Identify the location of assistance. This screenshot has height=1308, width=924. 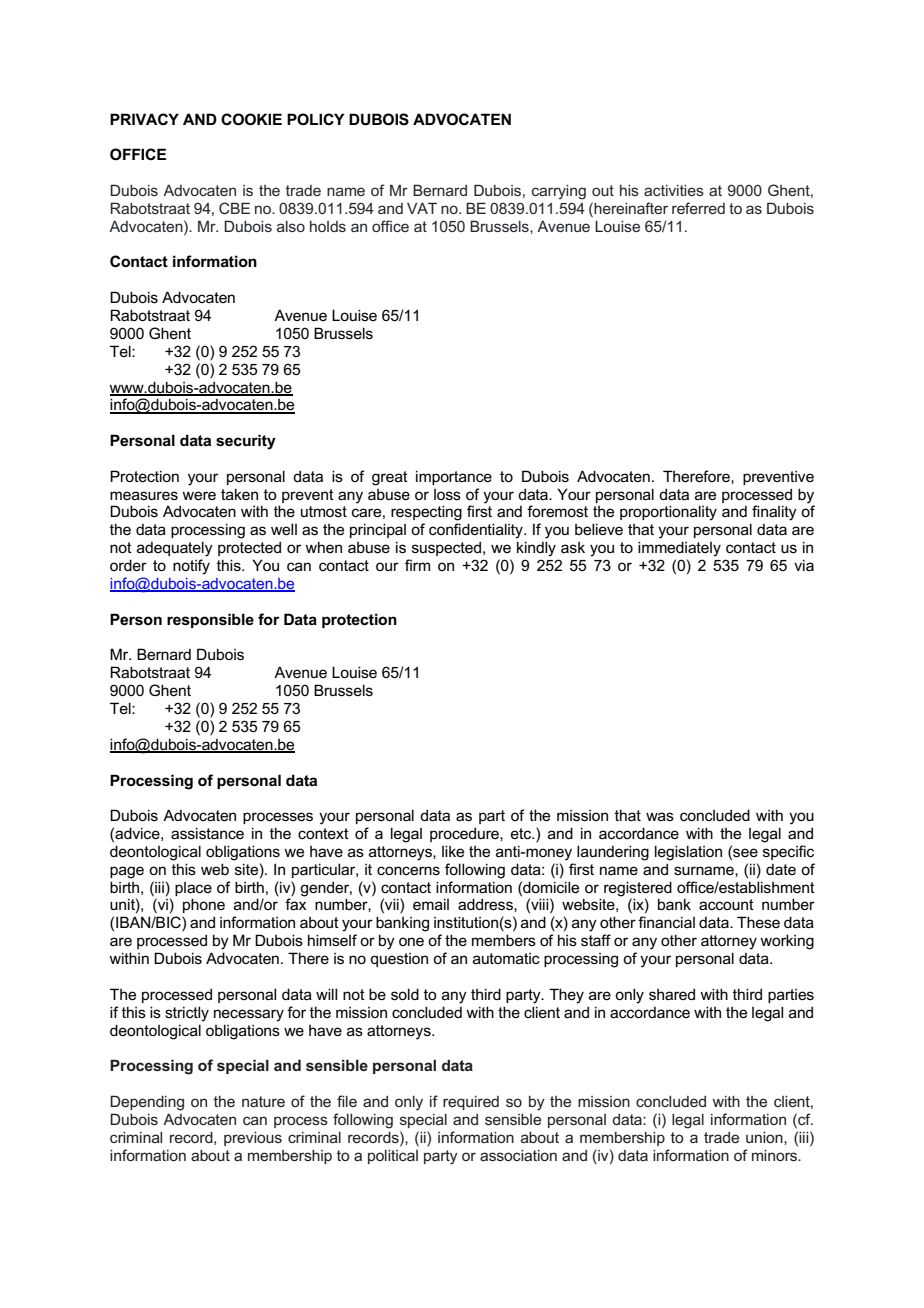
(207, 833).
